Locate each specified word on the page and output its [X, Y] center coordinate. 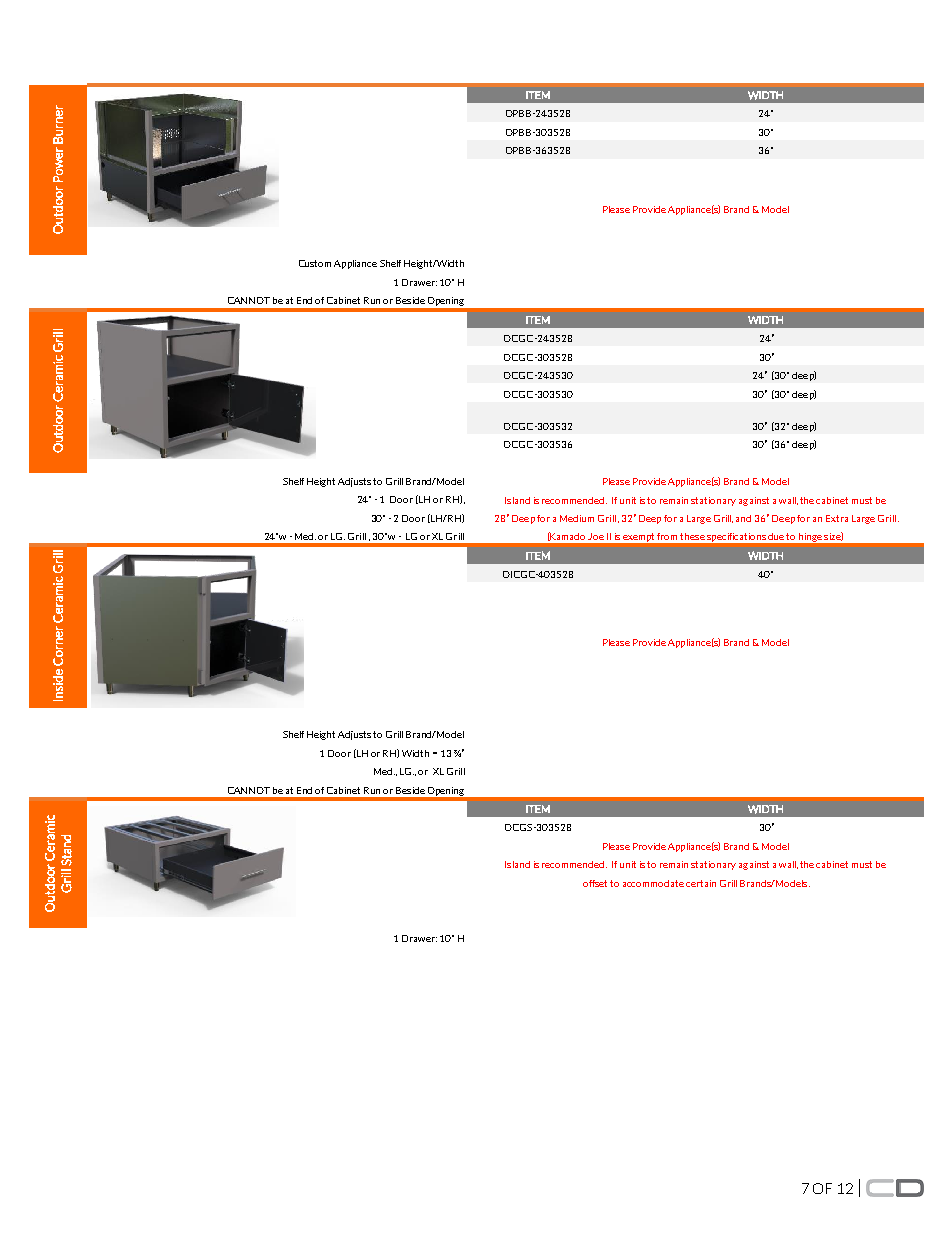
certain [701, 883]
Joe [596, 536]
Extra [837, 518]
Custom [315, 263]
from [667, 536]
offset [597, 883]
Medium [577, 518]
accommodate [653, 883]
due [776, 536]
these [692, 536]
